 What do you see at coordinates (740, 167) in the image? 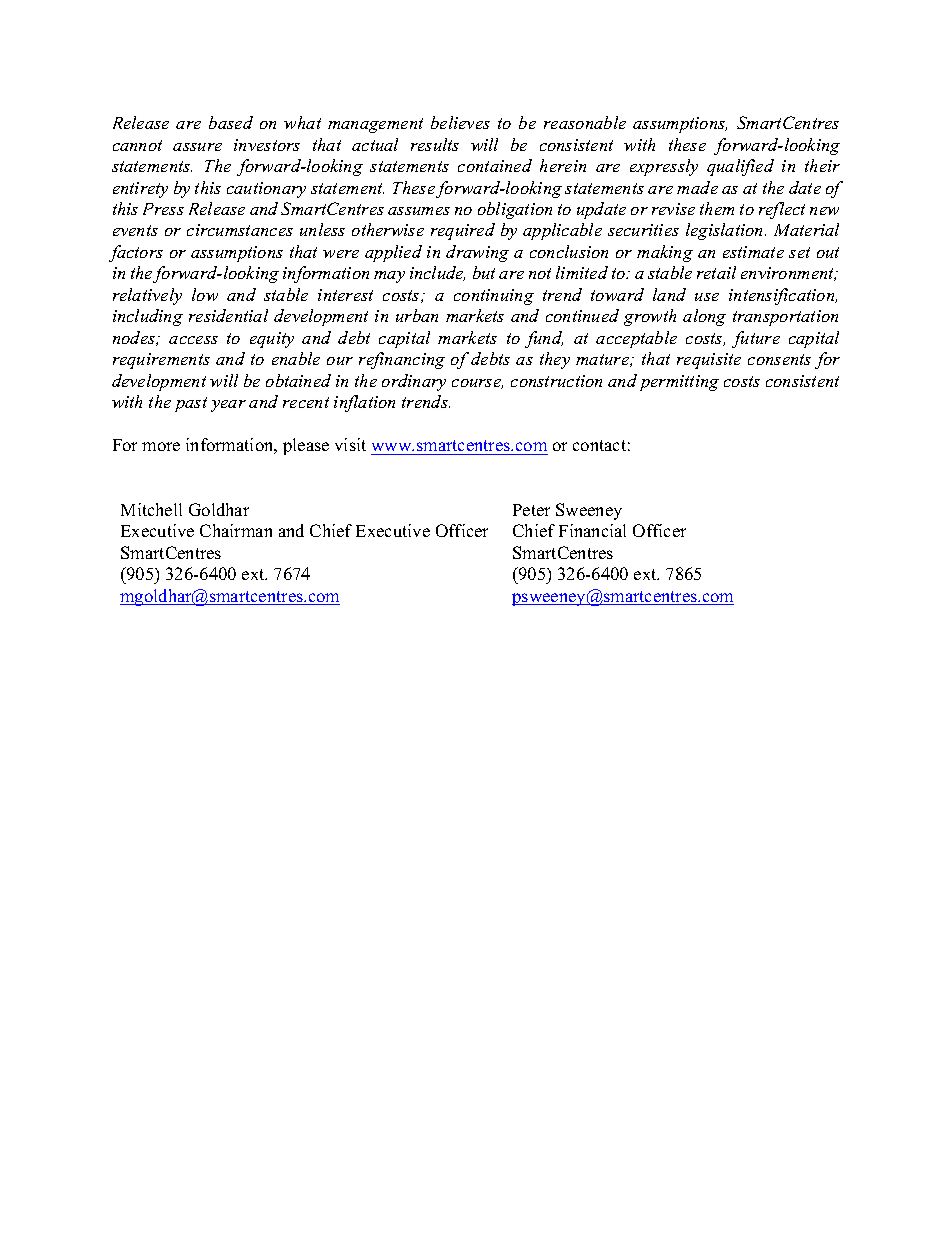
I see `qualified` at bounding box center [740, 167].
